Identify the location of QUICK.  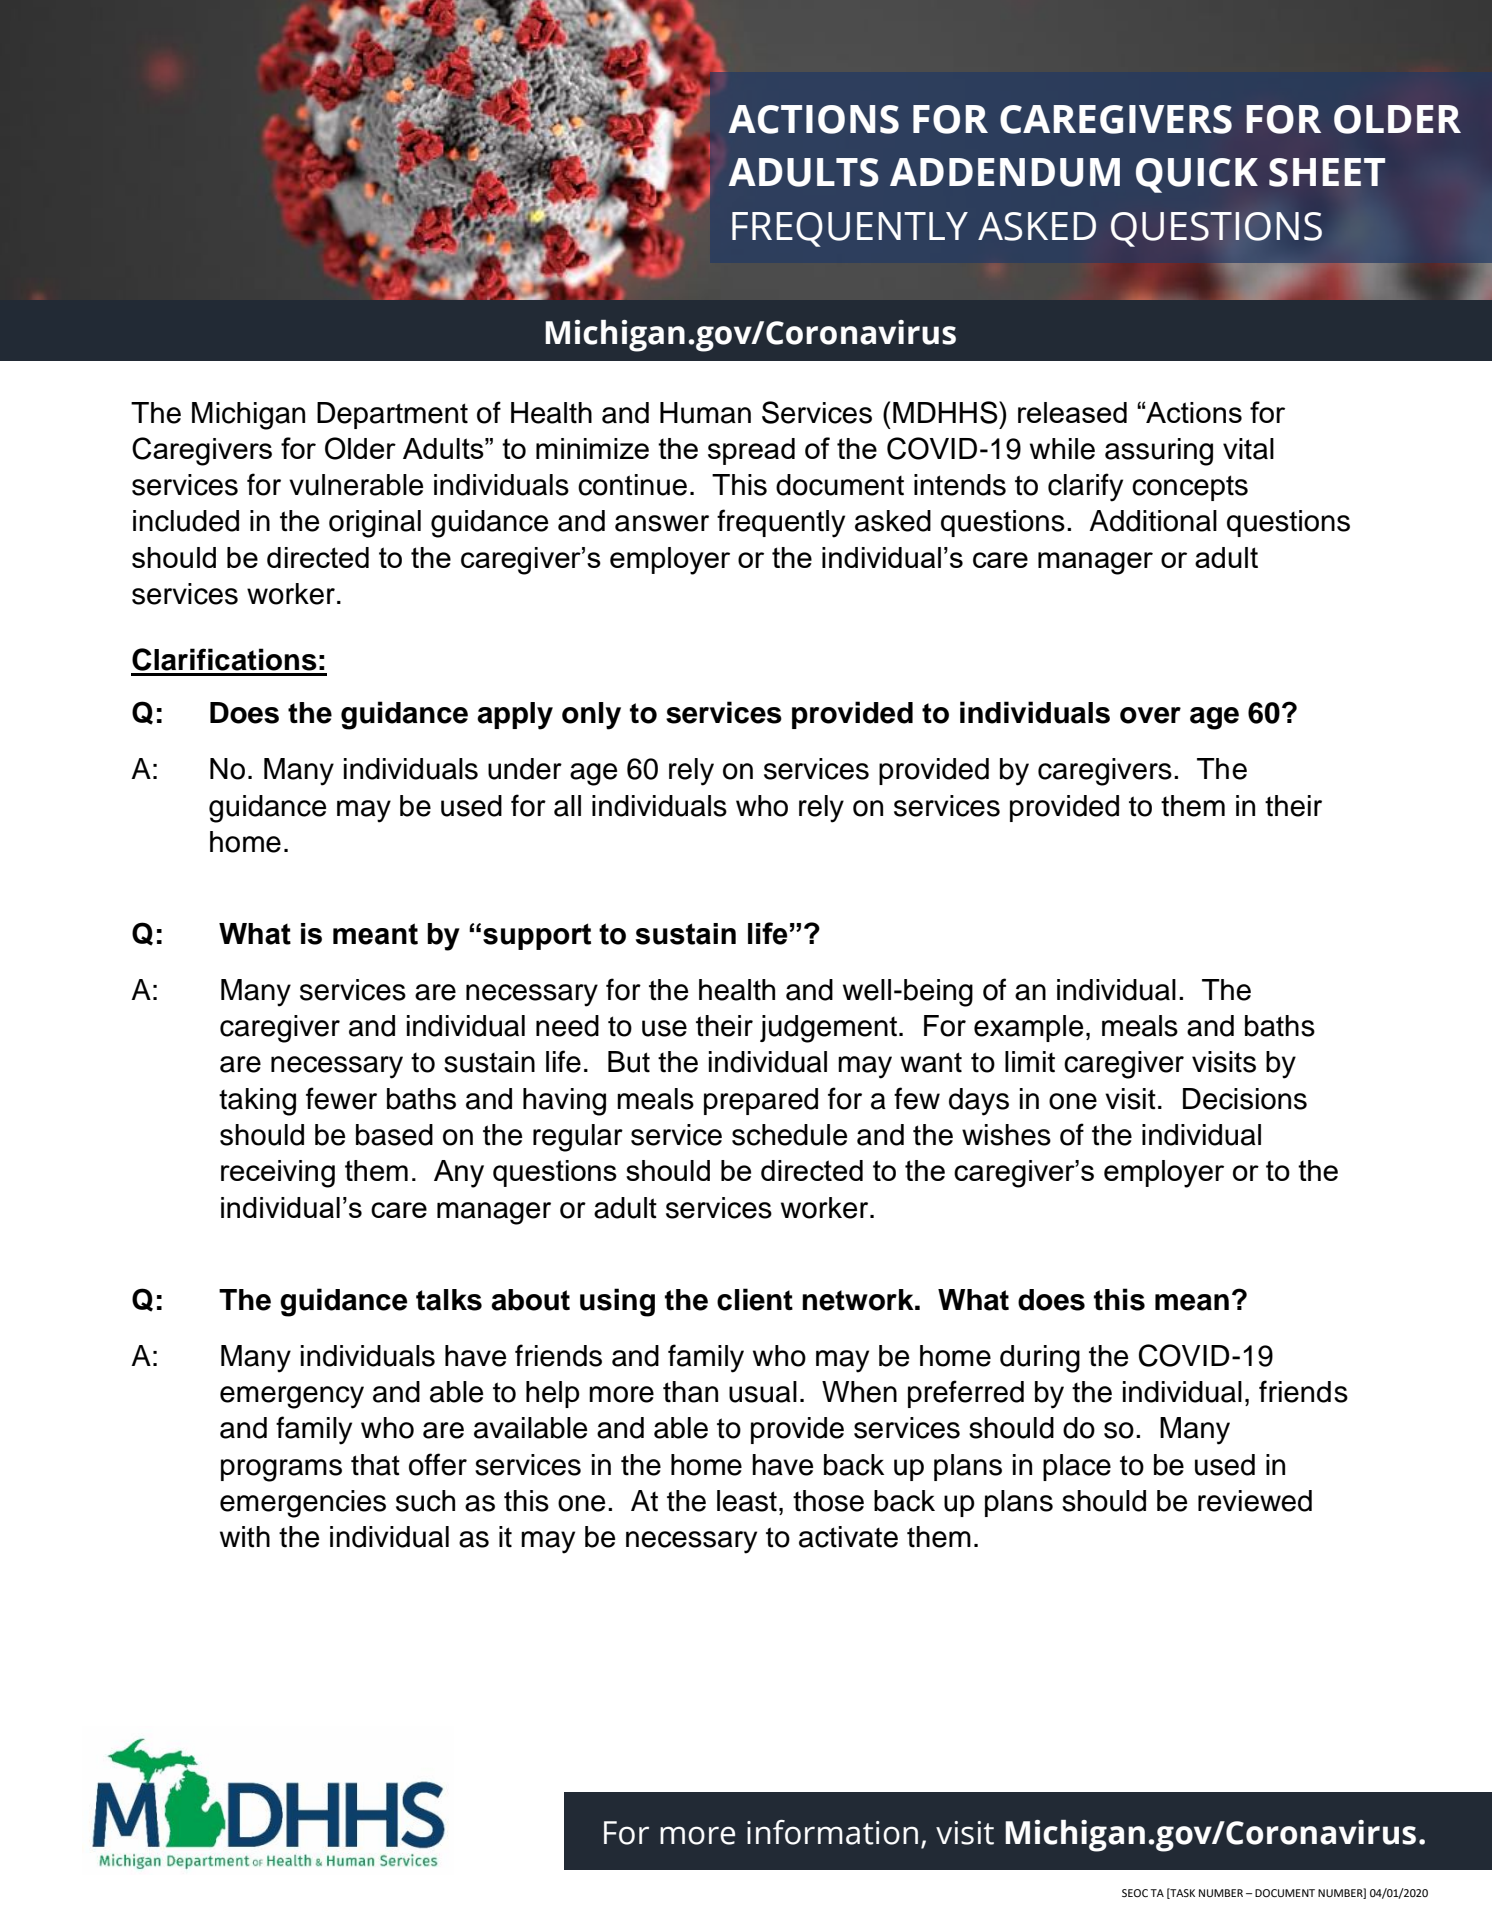
(1197, 175).
